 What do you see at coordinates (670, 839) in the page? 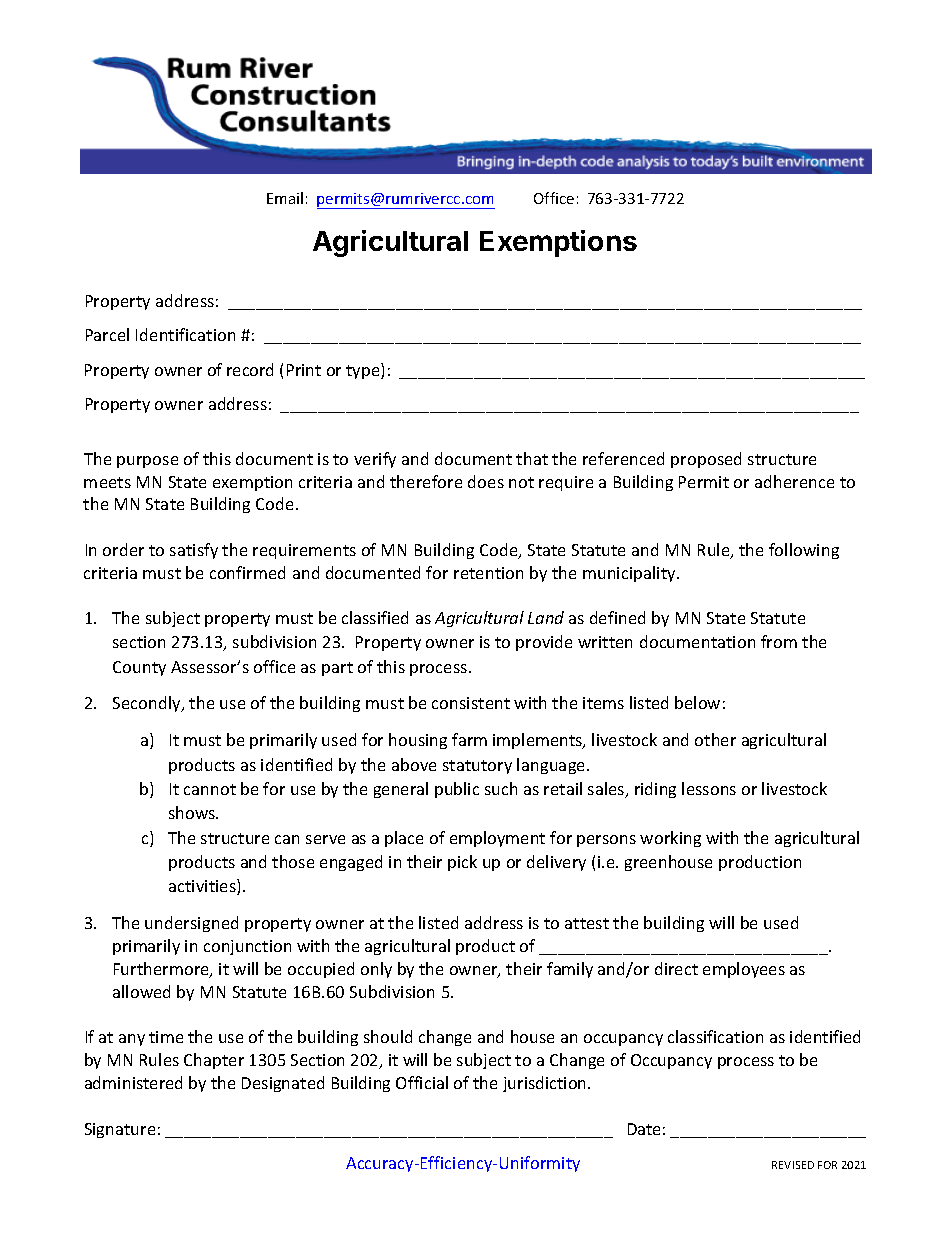
I see `working` at bounding box center [670, 839].
